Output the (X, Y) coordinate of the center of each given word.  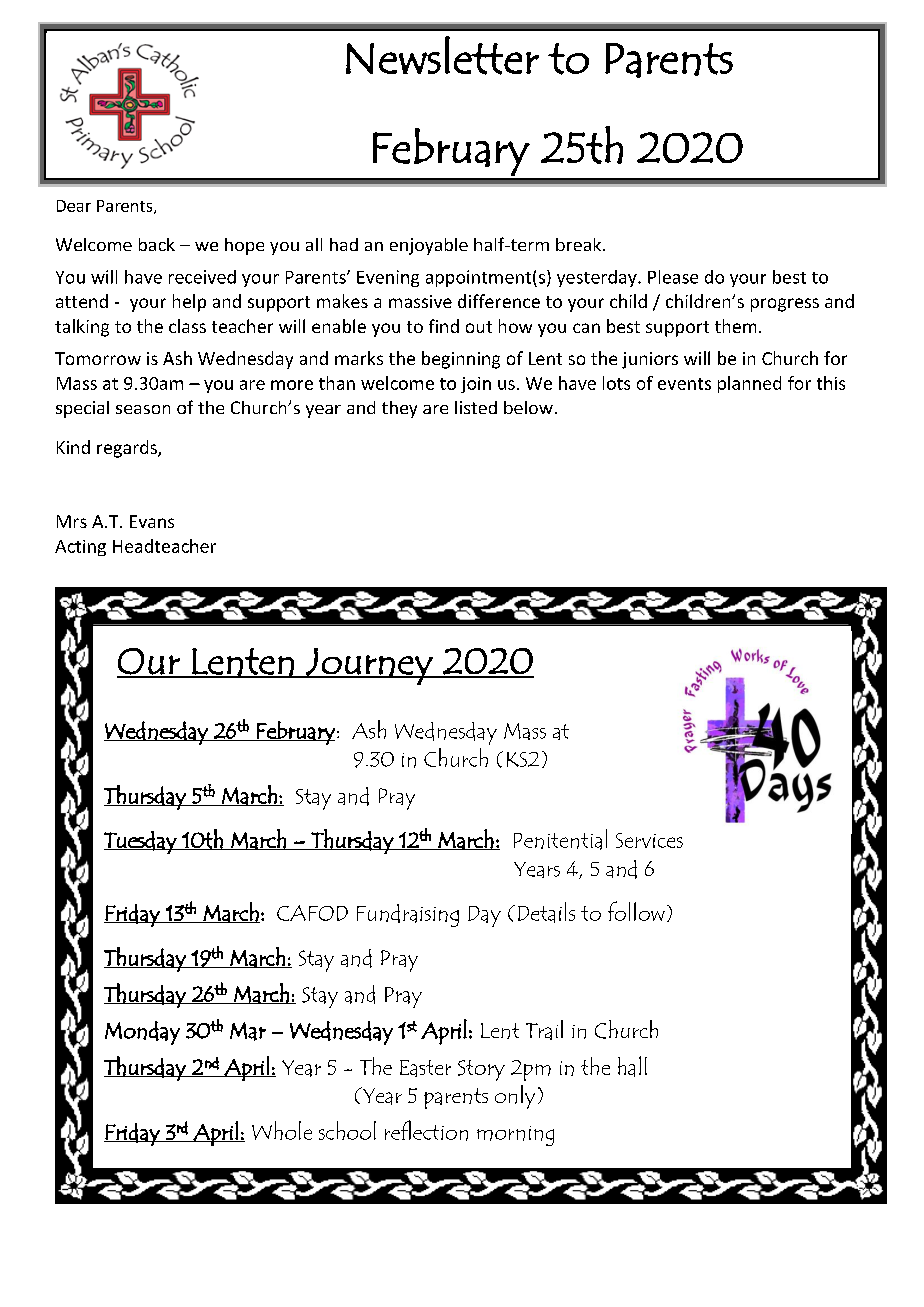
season (143, 409)
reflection (426, 1130)
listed (476, 407)
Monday (142, 1033)
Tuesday (141, 842)
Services (649, 840)
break (580, 244)
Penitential (560, 839)
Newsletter (442, 55)
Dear (74, 206)
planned (749, 384)
